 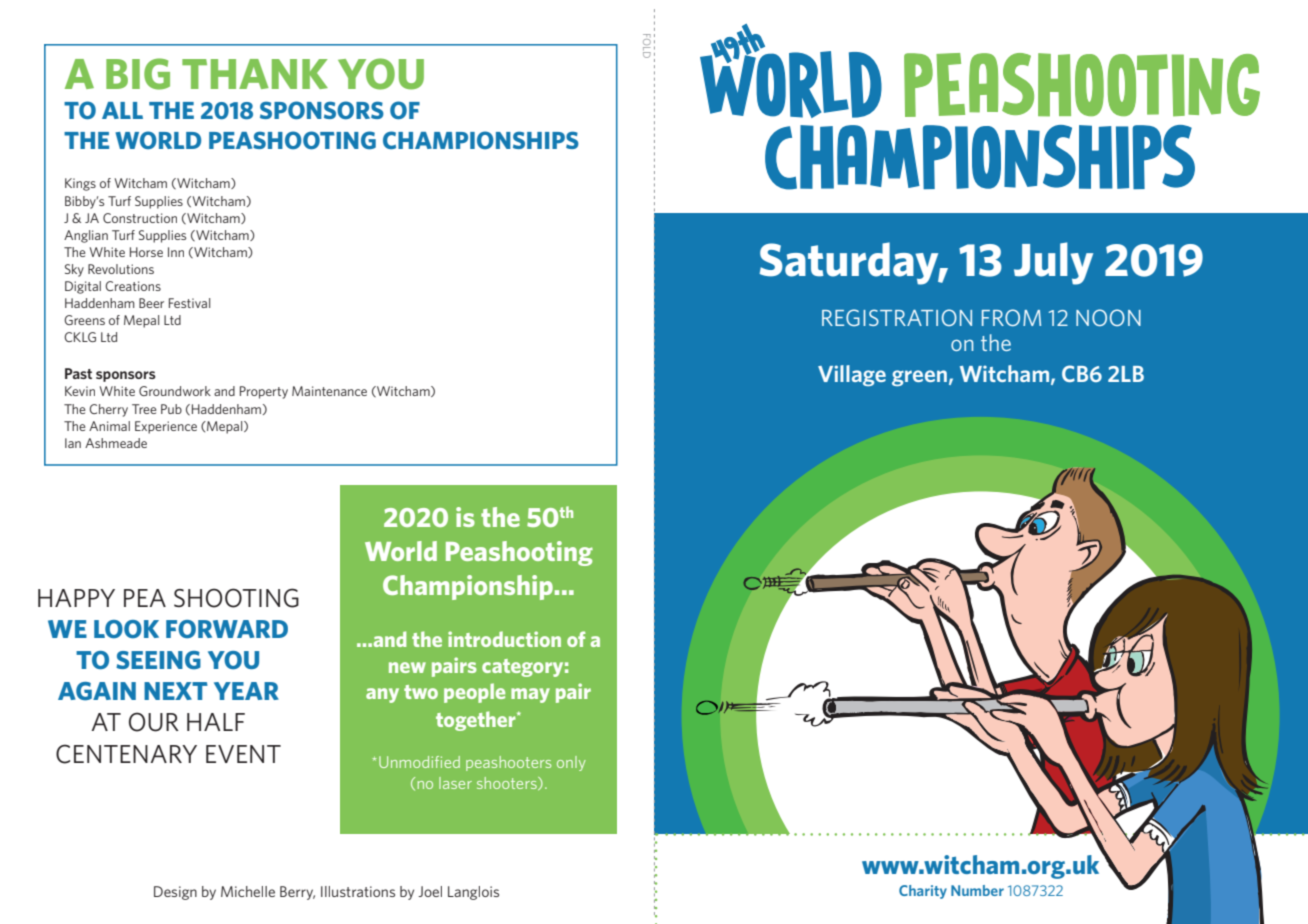 What do you see at coordinates (1011, 317) in the page?
I see `FROM` at bounding box center [1011, 317].
